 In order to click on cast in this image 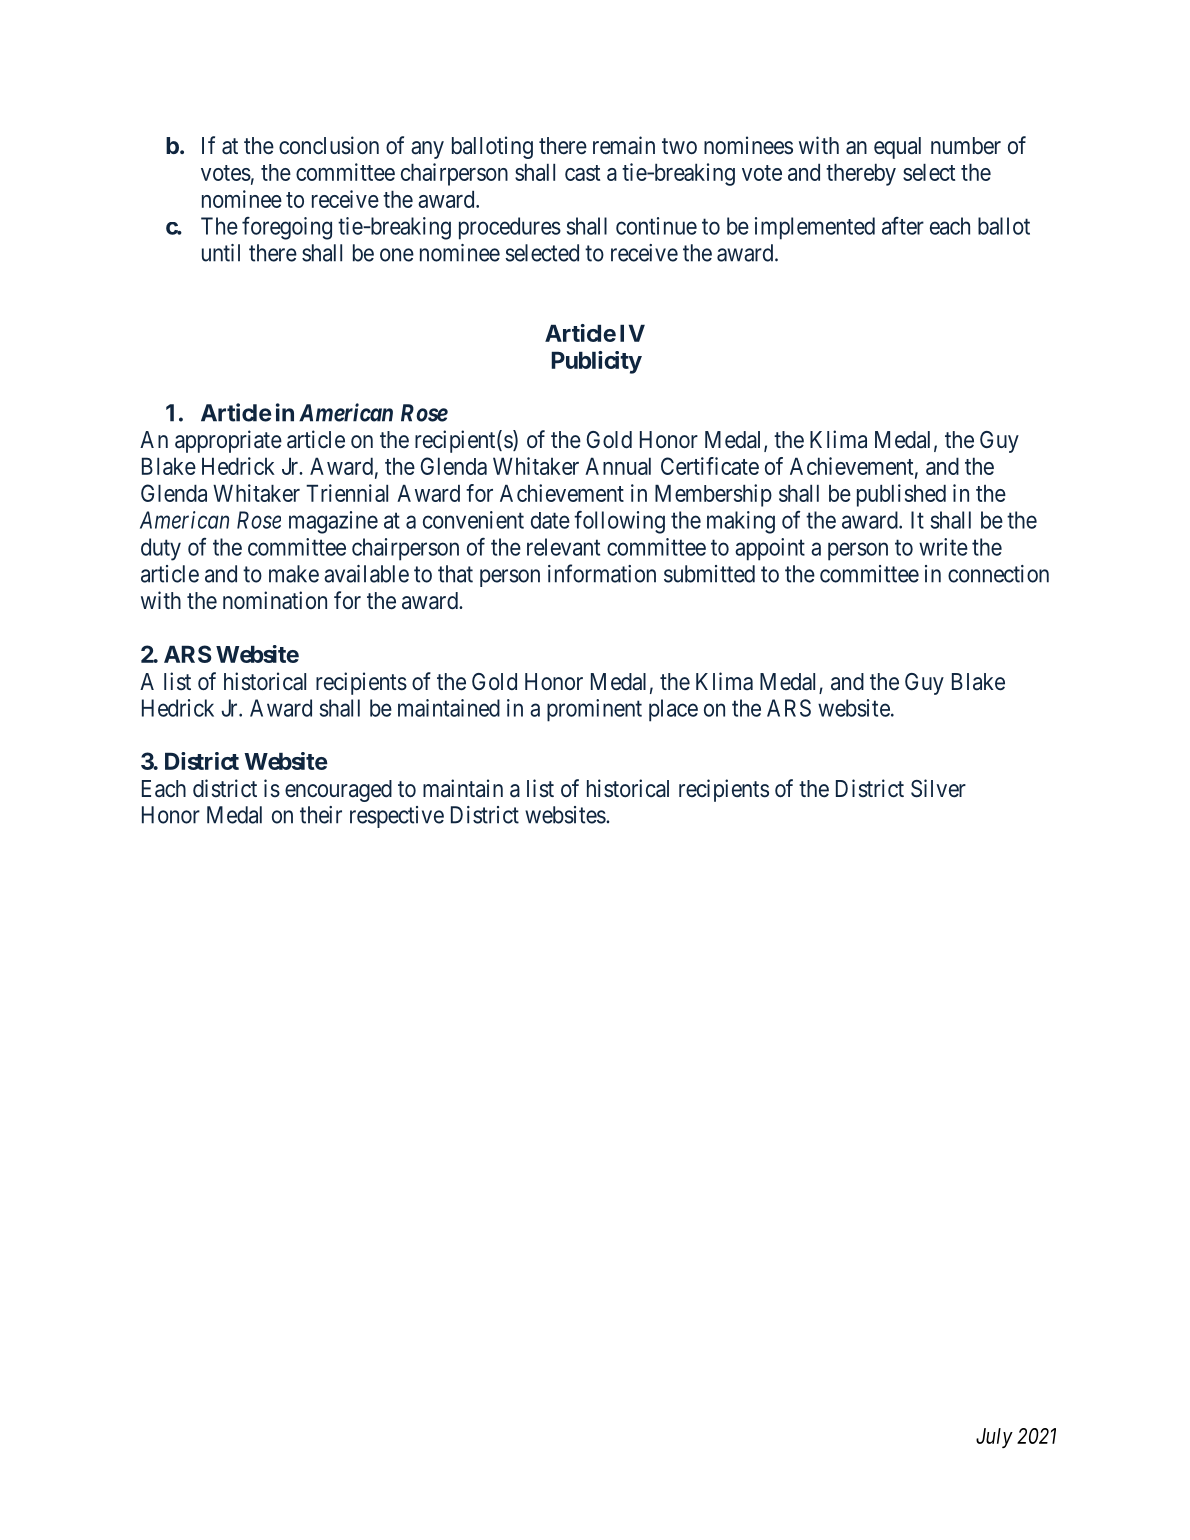, I will do `click(582, 173)`.
